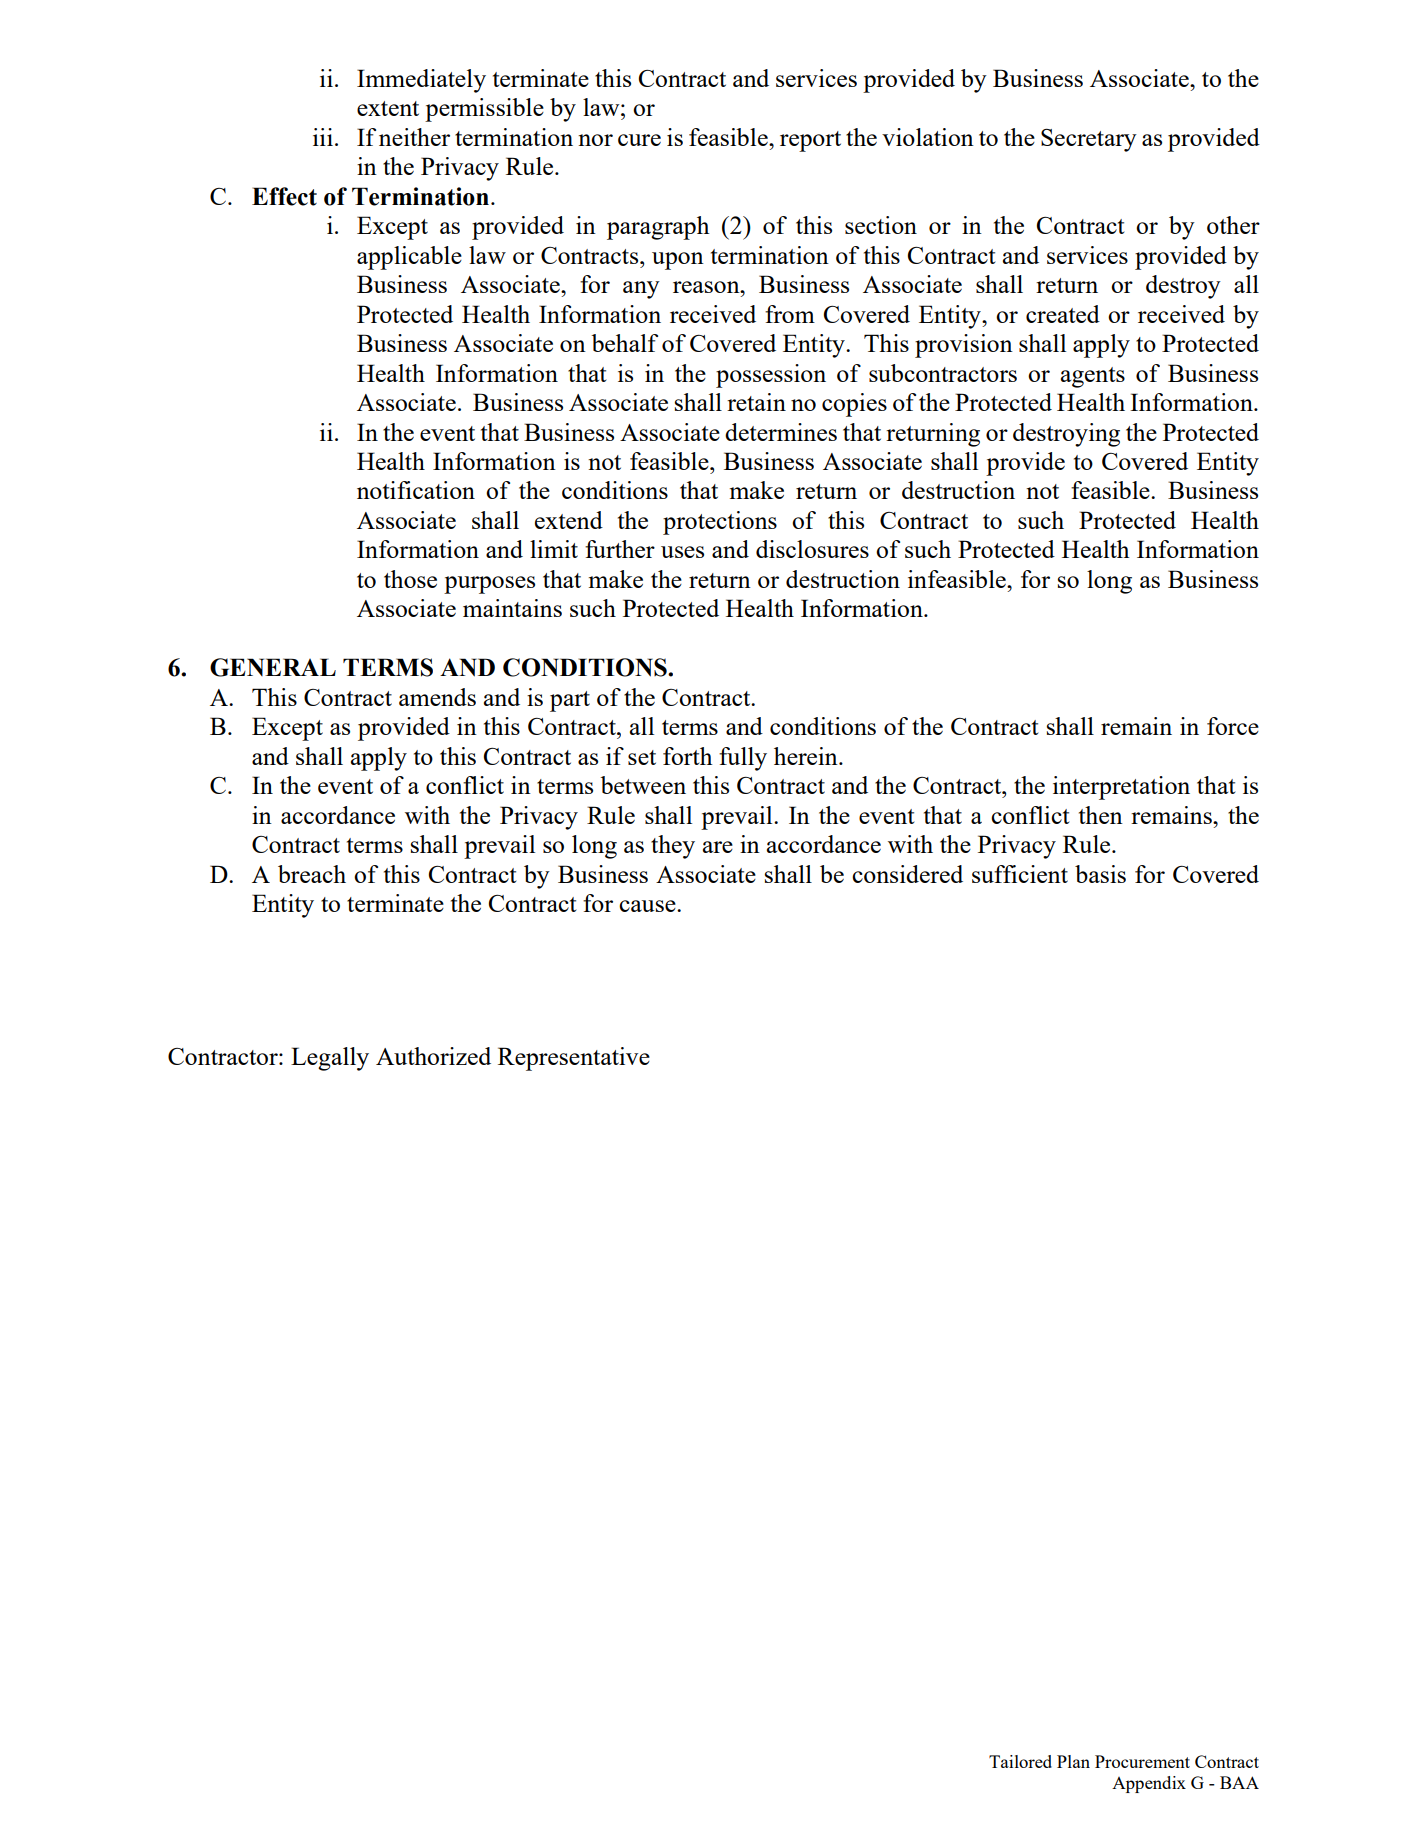 Image resolution: width=1427 pixels, height=1846 pixels. I want to click on fully, so click(743, 759).
